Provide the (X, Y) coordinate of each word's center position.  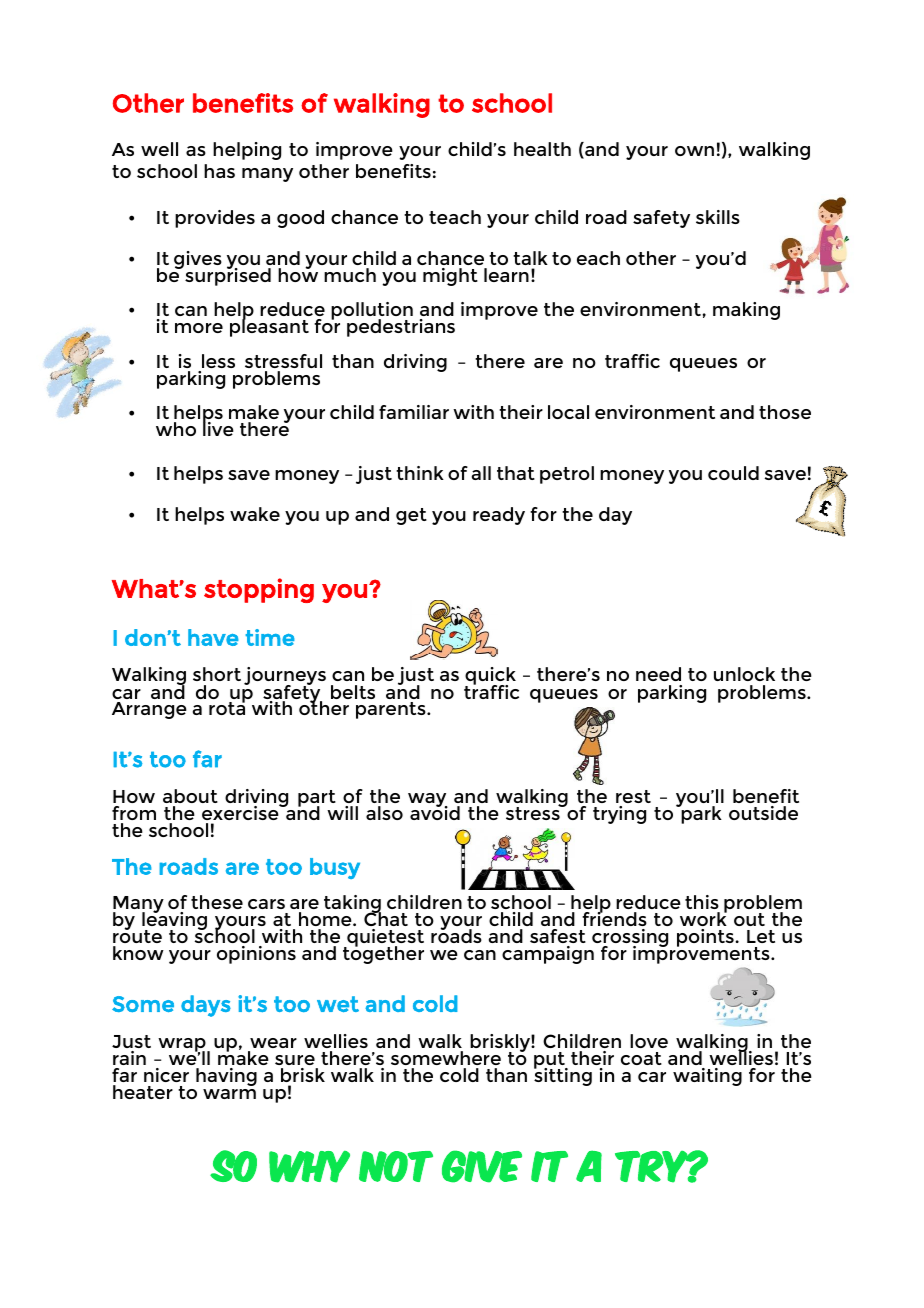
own (694, 151)
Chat (386, 918)
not (396, 1166)
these (217, 902)
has (219, 171)
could (733, 473)
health (542, 149)
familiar (414, 412)
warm (229, 1094)
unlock (744, 674)
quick (490, 677)
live (218, 428)
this (702, 902)
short (217, 674)
